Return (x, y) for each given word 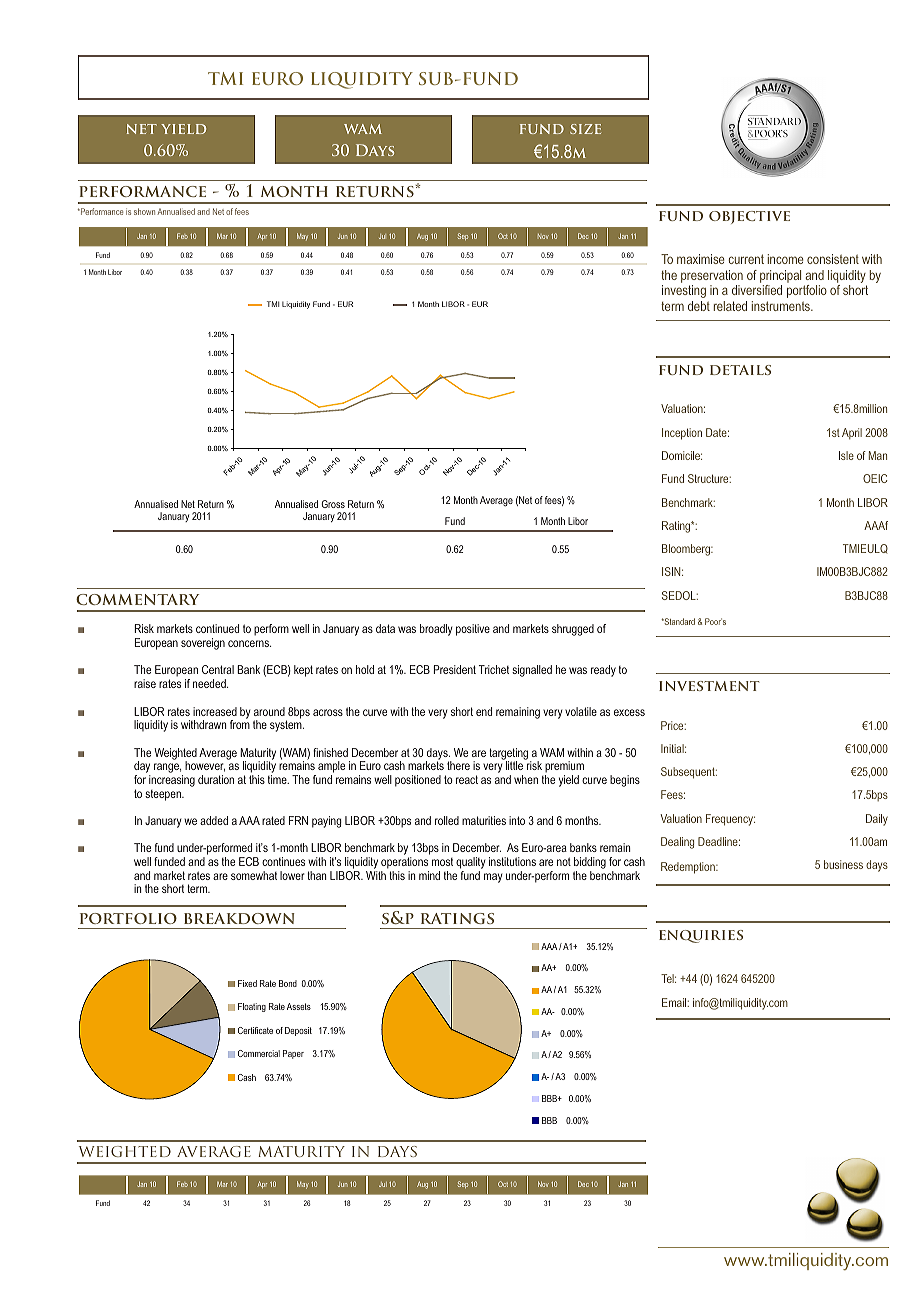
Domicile (682, 455)
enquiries (701, 936)
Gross (333, 504)
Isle (846, 455)
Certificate (255, 1030)
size (585, 129)
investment (709, 686)
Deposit (298, 1031)
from (240, 723)
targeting (510, 755)
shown (144, 211)
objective (749, 217)
